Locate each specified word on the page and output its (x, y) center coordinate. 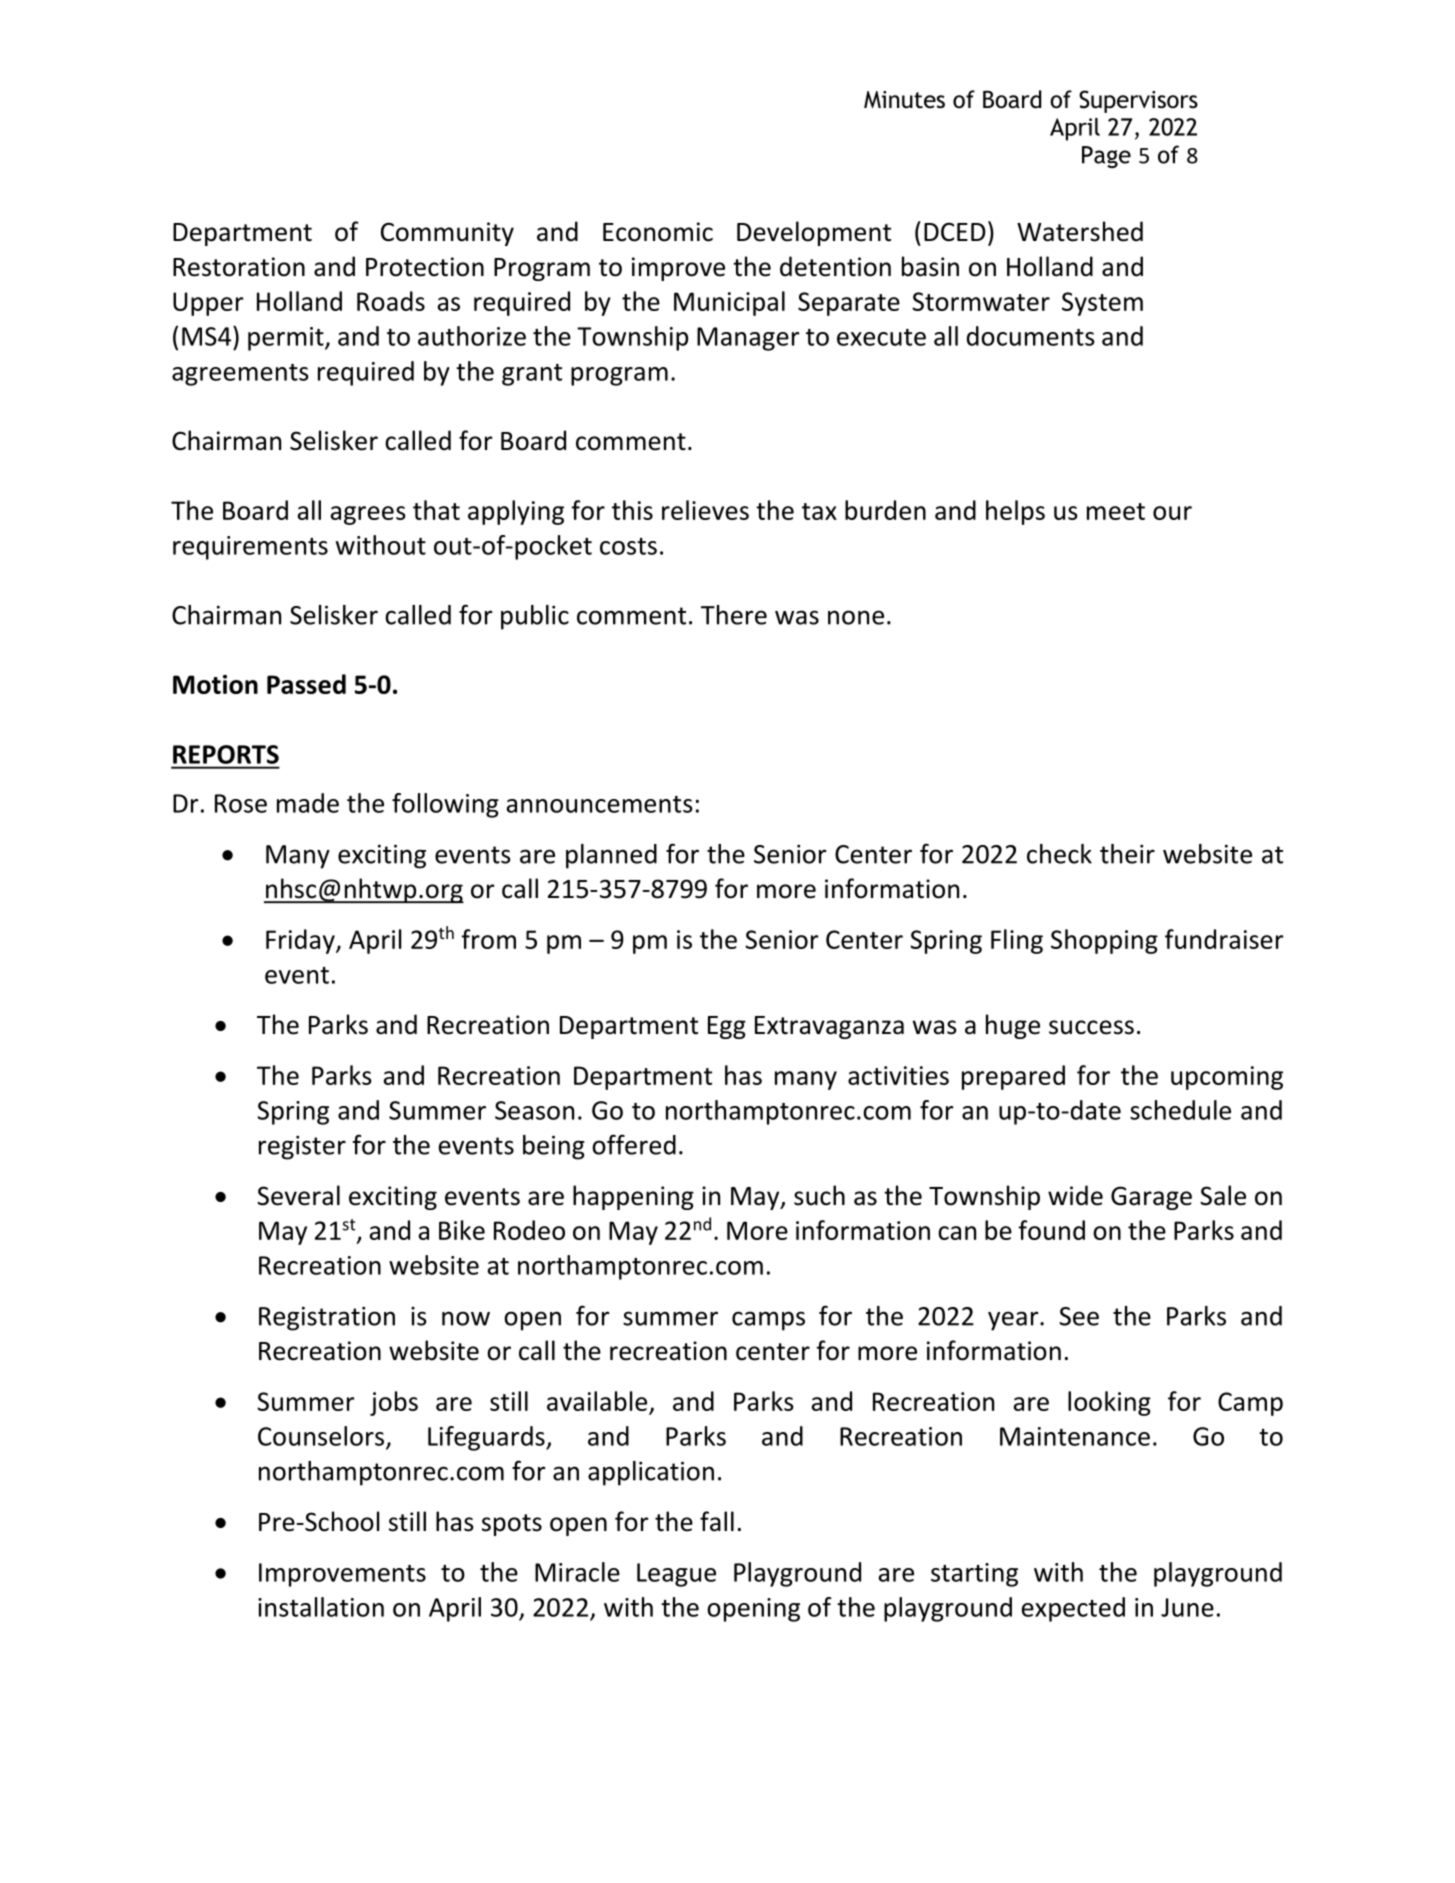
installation (321, 1607)
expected (1073, 1609)
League (676, 1575)
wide (1075, 1195)
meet (1116, 511)
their (1127, 854)
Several (298, 1195)
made (308, 803)
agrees (368, 515)
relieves (705, 510)
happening (633, 1197)
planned (611, 856)
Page (1106, 157)
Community (447, 234)
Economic (658, 232)
